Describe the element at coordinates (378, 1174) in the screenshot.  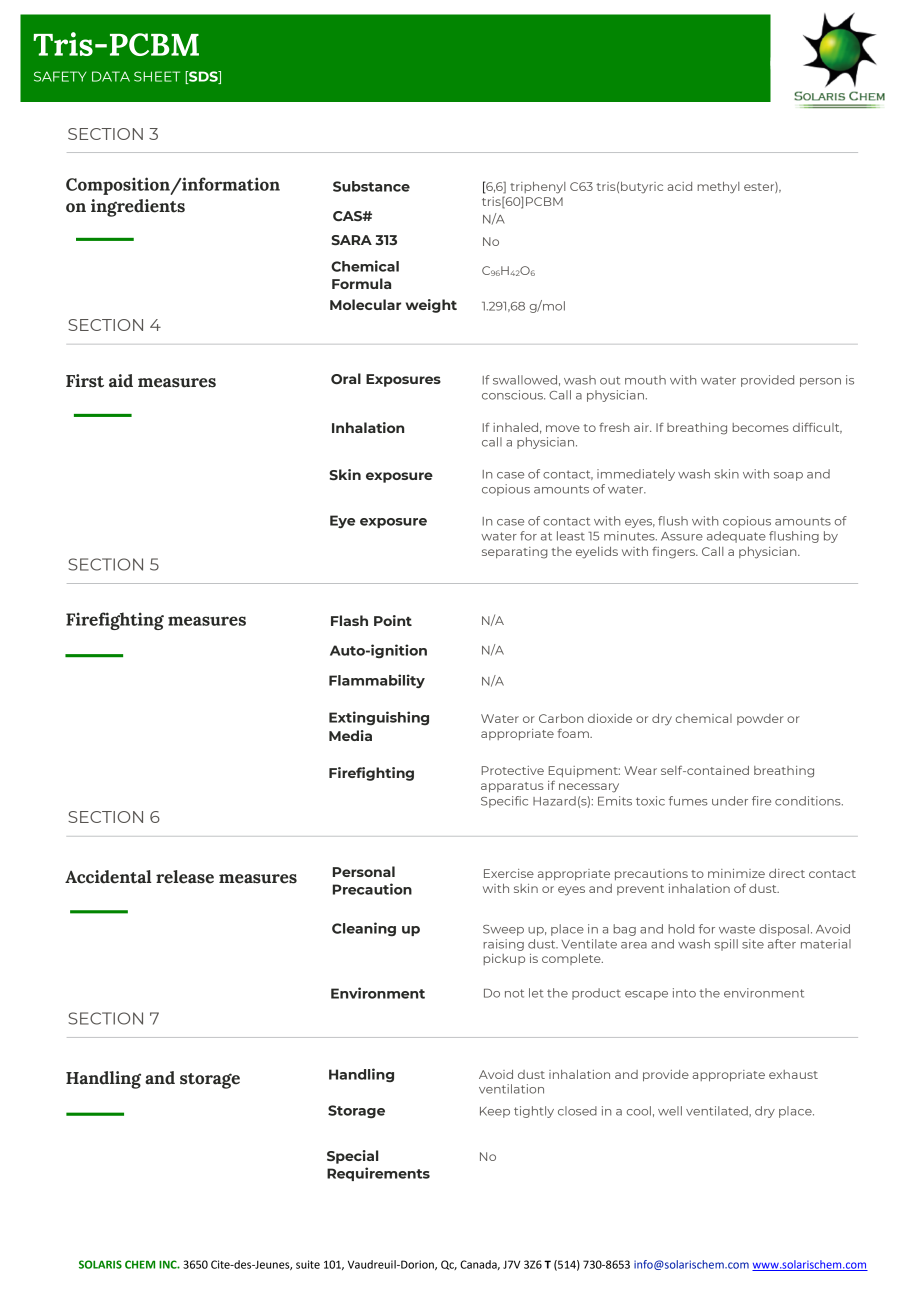
I see `Requirements` at that location.
